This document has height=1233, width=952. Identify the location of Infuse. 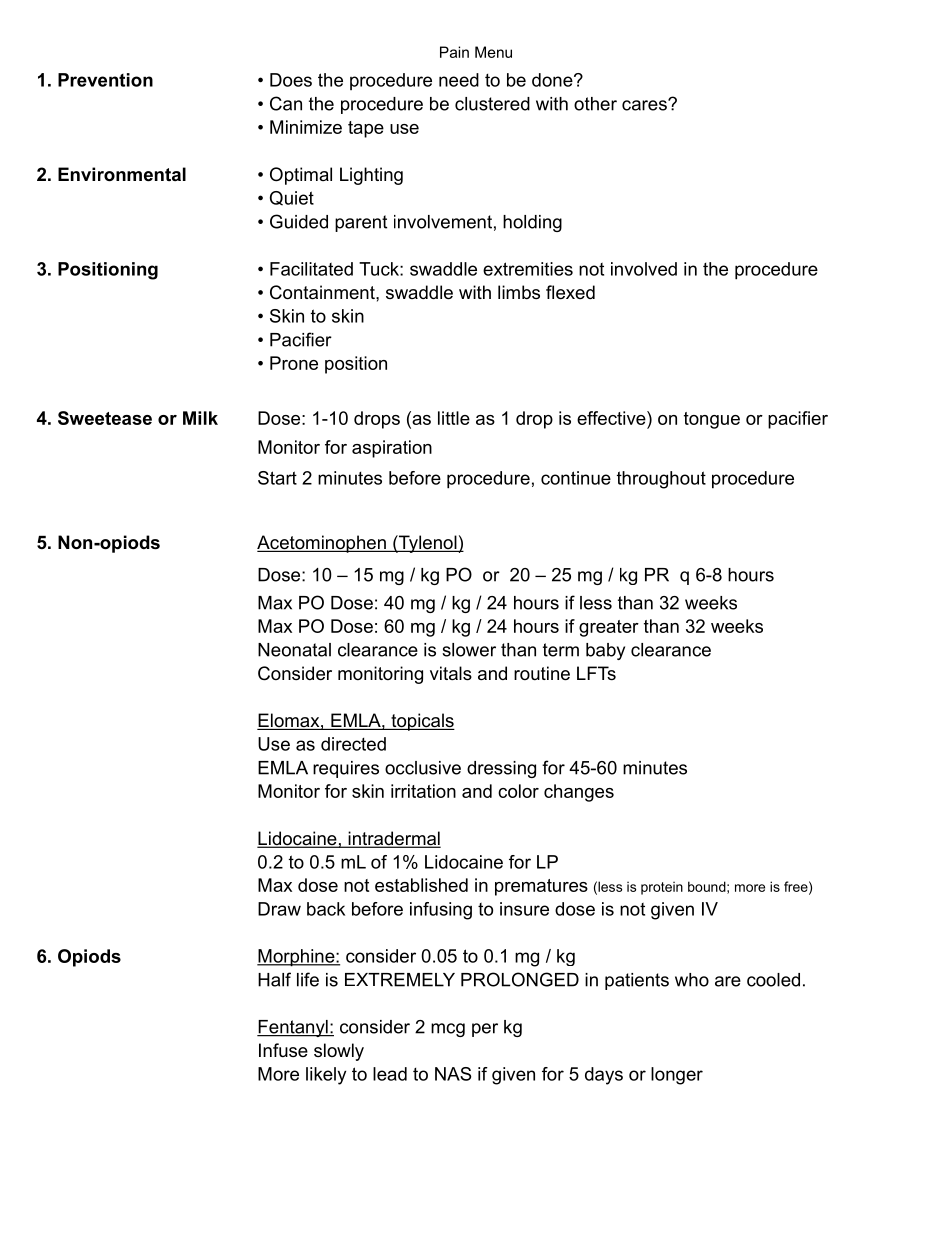
(283, 1050).
